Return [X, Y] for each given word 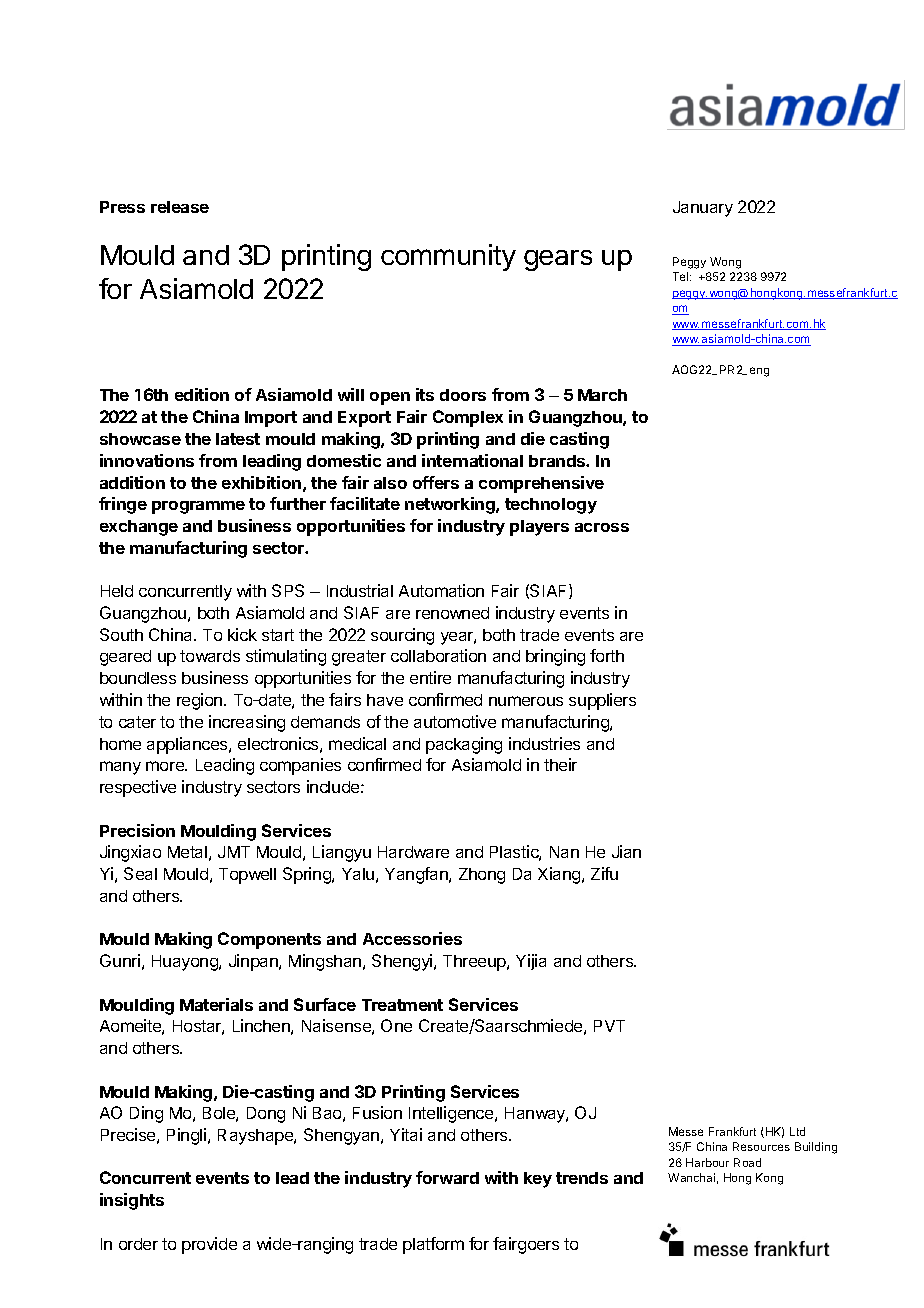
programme [198, 507]
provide [209, 1245]
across [602, 527]
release [180, 207]
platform [433, 1245]
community [448, 257]
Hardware [413, 852]
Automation [441, 590]
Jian [626, 851]
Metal [187, 852]
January [703, 209]
